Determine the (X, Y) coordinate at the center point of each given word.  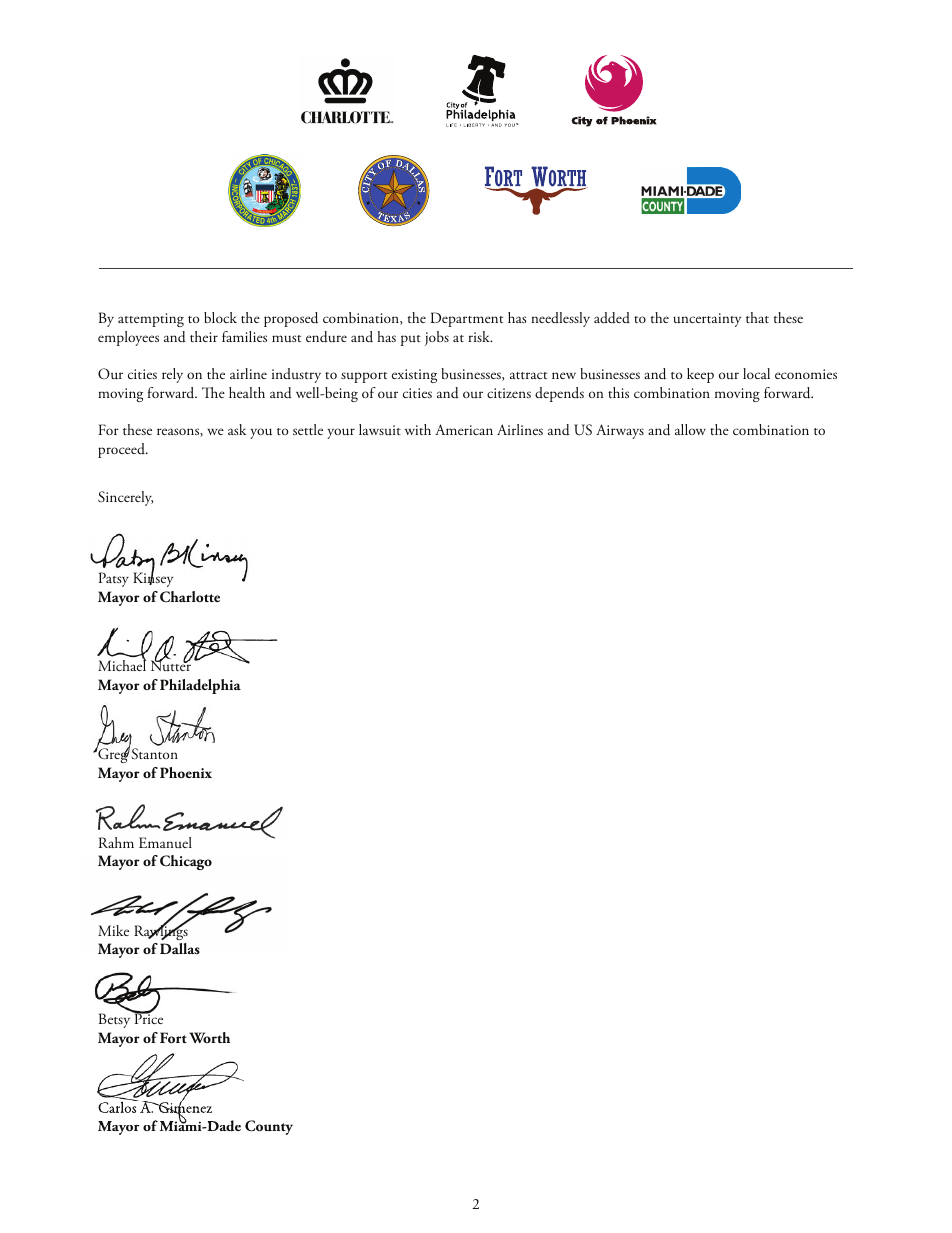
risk (480, 336)
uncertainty (707, 320)
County (269, 1127)
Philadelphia (200, 686)
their (204, 336)
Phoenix (186, 772)
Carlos (118, 1106)
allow (690, 429)
